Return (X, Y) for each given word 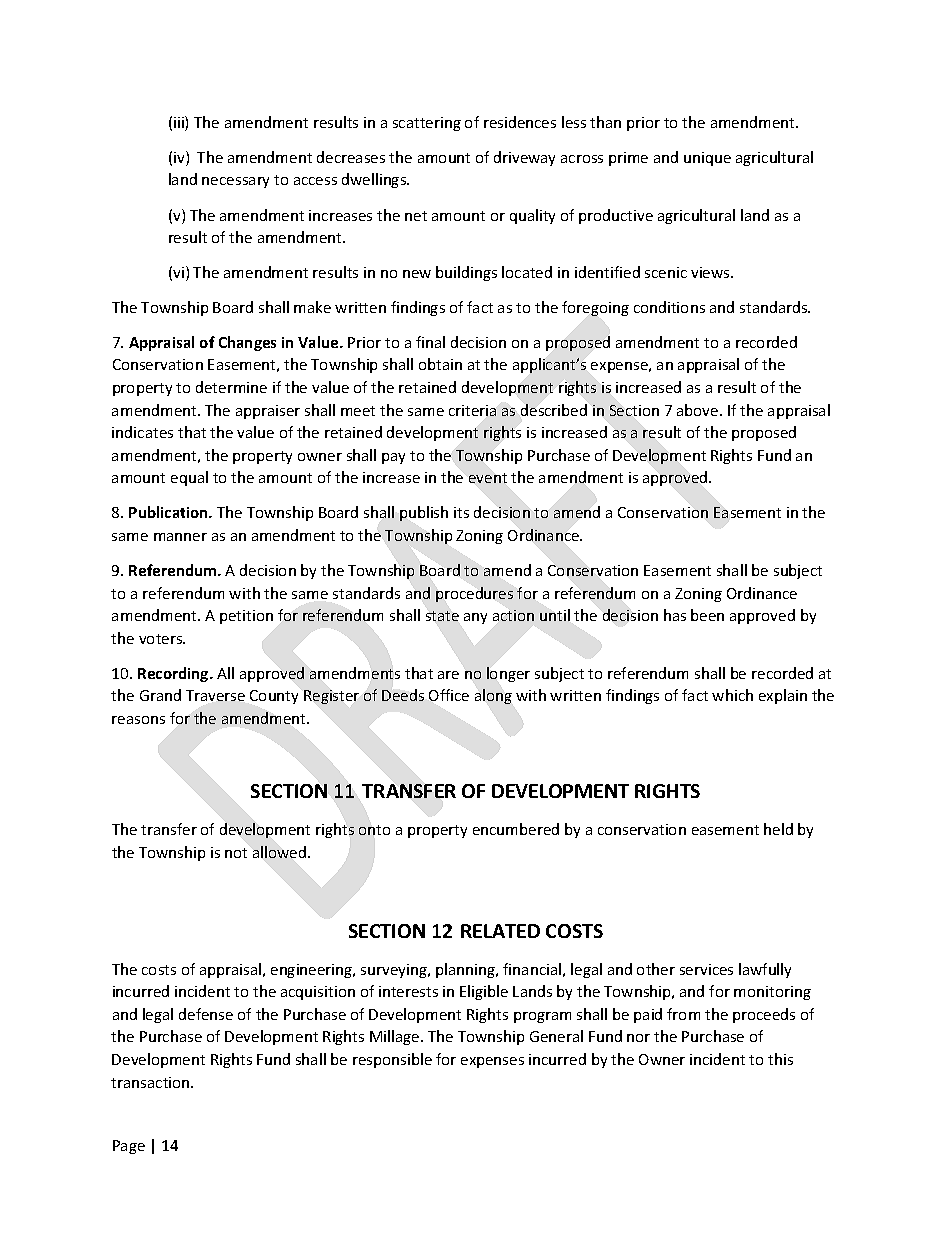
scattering (427, 124)
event (488, 478)
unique (707, 159)
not (236, 853)
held (778, 829)
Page (129, 1147)
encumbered (516, 829)
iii (180, 123)
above (699, 410)
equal (189, 478)
